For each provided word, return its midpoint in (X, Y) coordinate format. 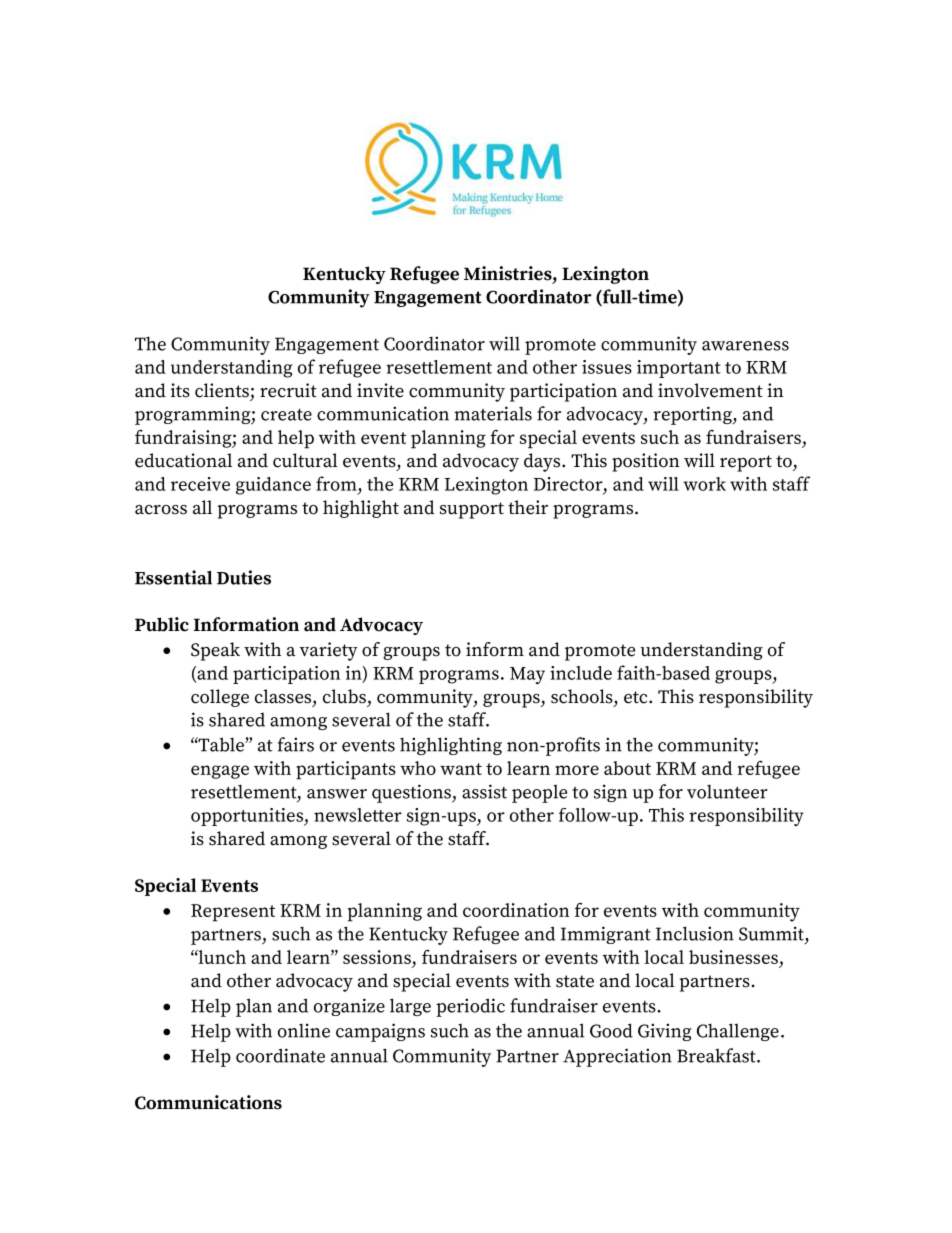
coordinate (280, 1055)
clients (222, 390)
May (527, 675)
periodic (470, 1007)
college (220, 698)
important (679, 369)
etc (637, 697)
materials (493, 413)
